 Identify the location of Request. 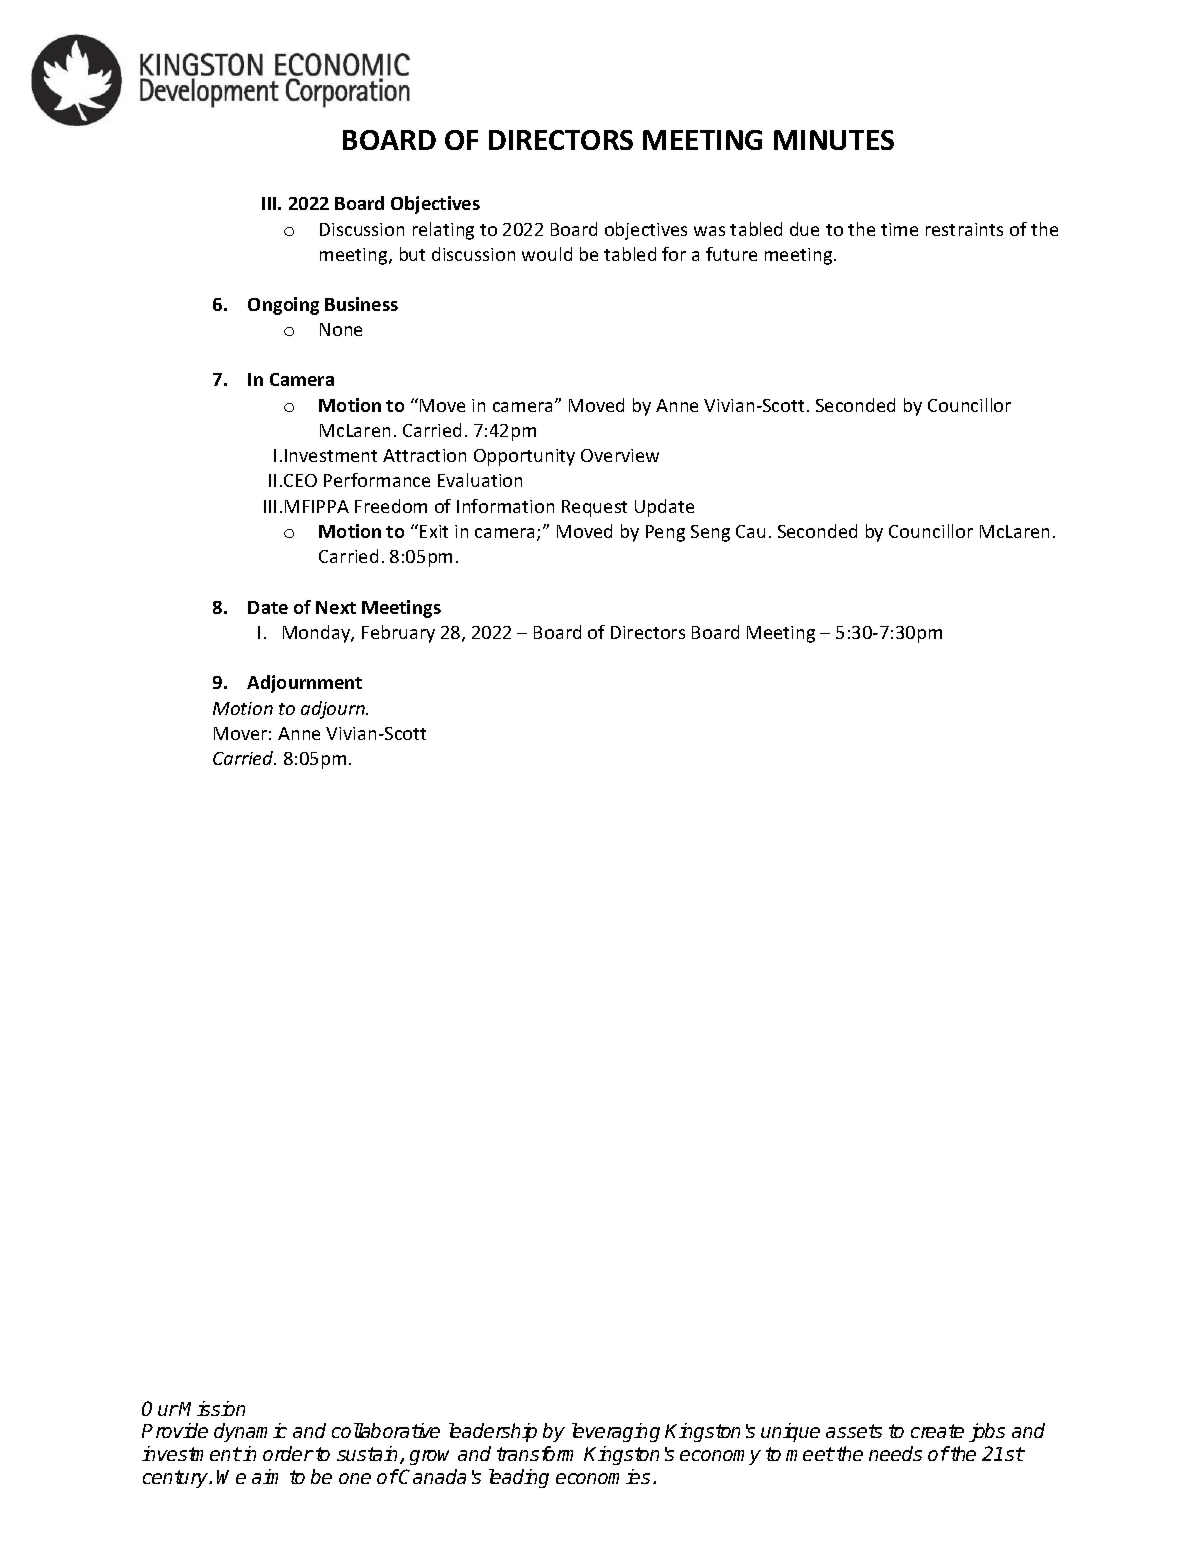
(594, 508).
